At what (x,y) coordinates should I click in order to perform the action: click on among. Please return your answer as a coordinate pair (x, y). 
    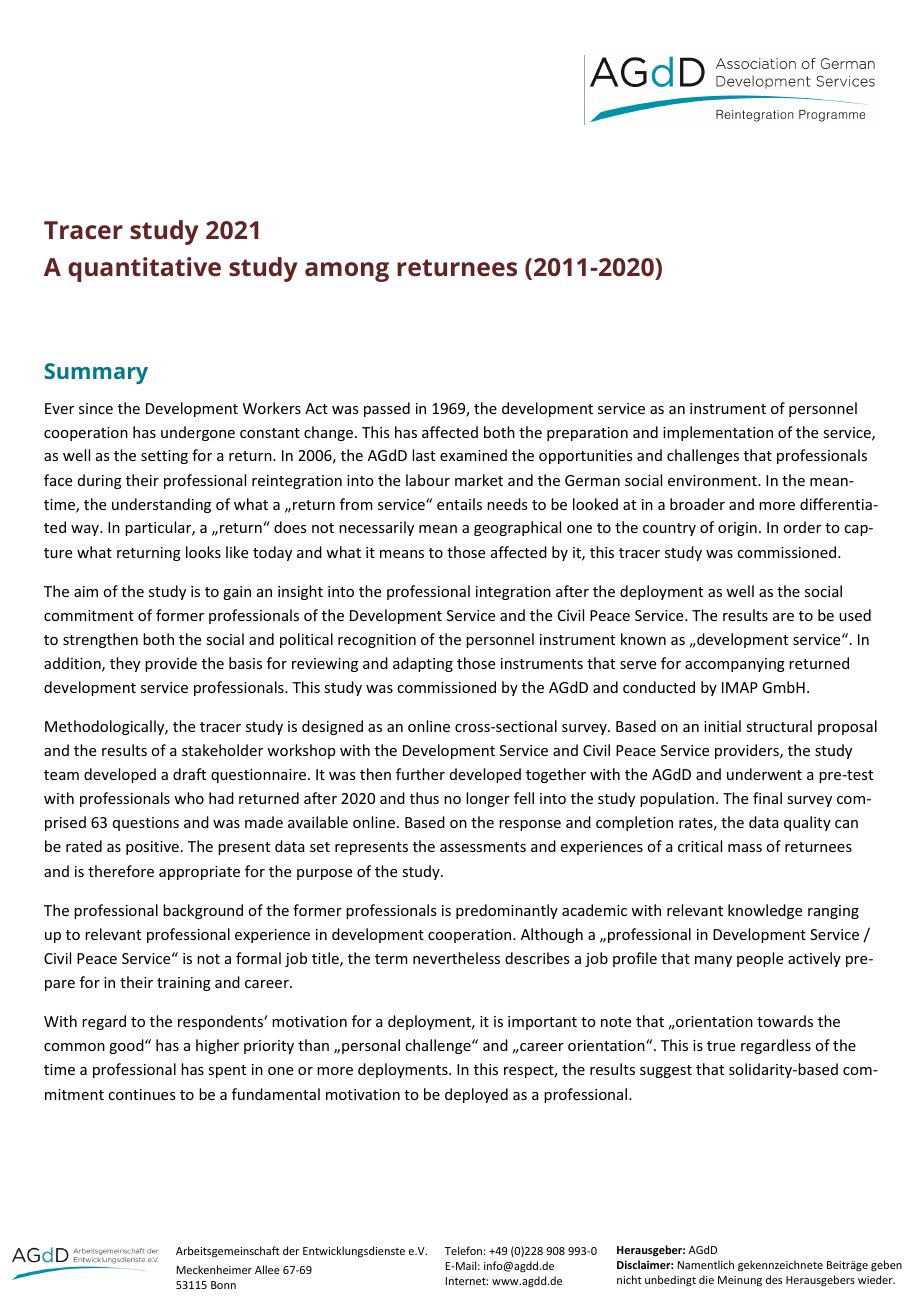
    Looking at the image, I should click on (347, 272).
